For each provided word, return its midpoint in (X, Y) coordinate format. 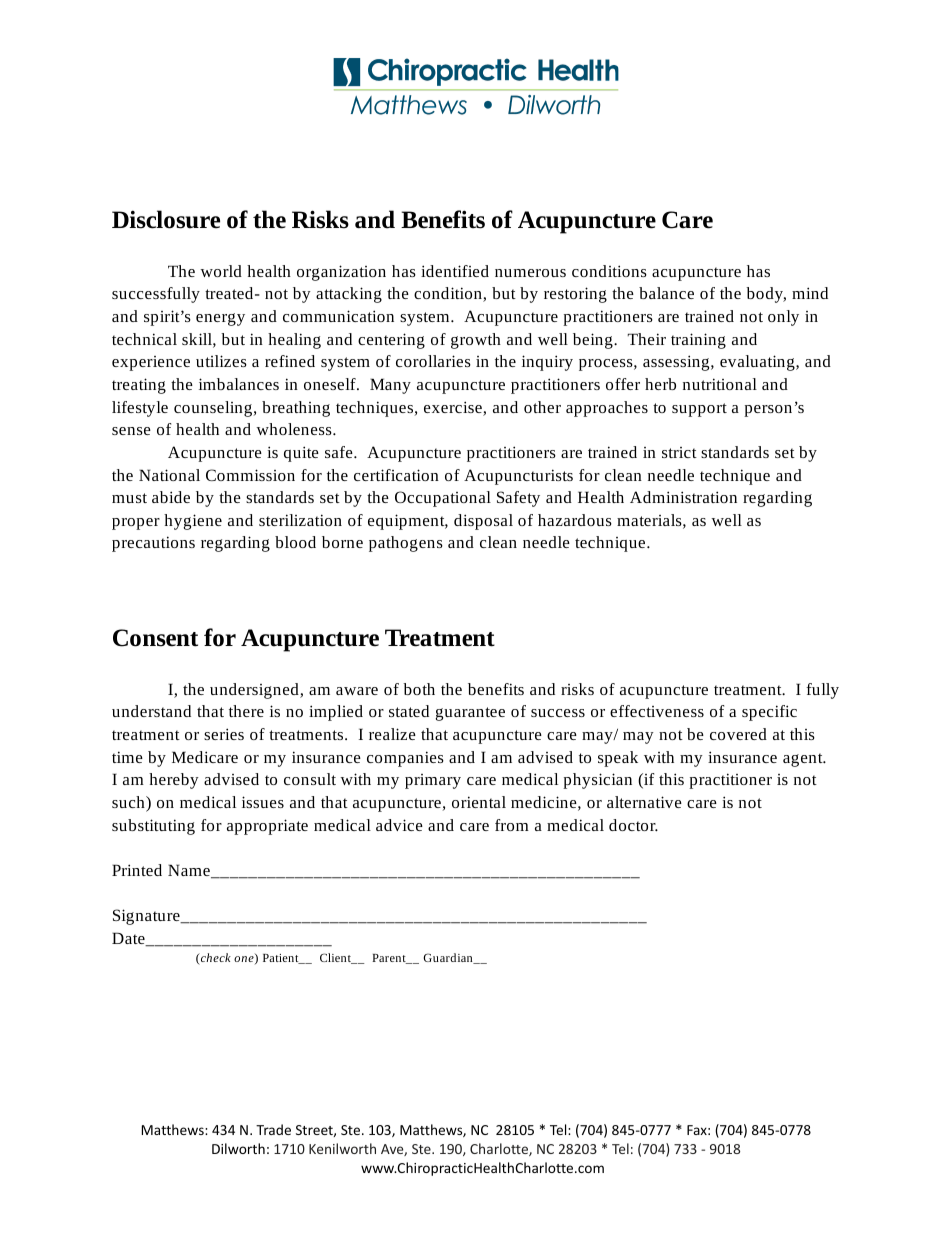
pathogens (406, 544)
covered (738, 734)
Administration (683, 497)
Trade (273, 1129)
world (221, 271)
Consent (155, 638)
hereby (174, 781)
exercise (454, 408)
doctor (633, 825)
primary (433, 781)
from (512, 825)
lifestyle (140, 409)
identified (455, 271)
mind (810, 293)
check (215, 959)
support (699, 410)
